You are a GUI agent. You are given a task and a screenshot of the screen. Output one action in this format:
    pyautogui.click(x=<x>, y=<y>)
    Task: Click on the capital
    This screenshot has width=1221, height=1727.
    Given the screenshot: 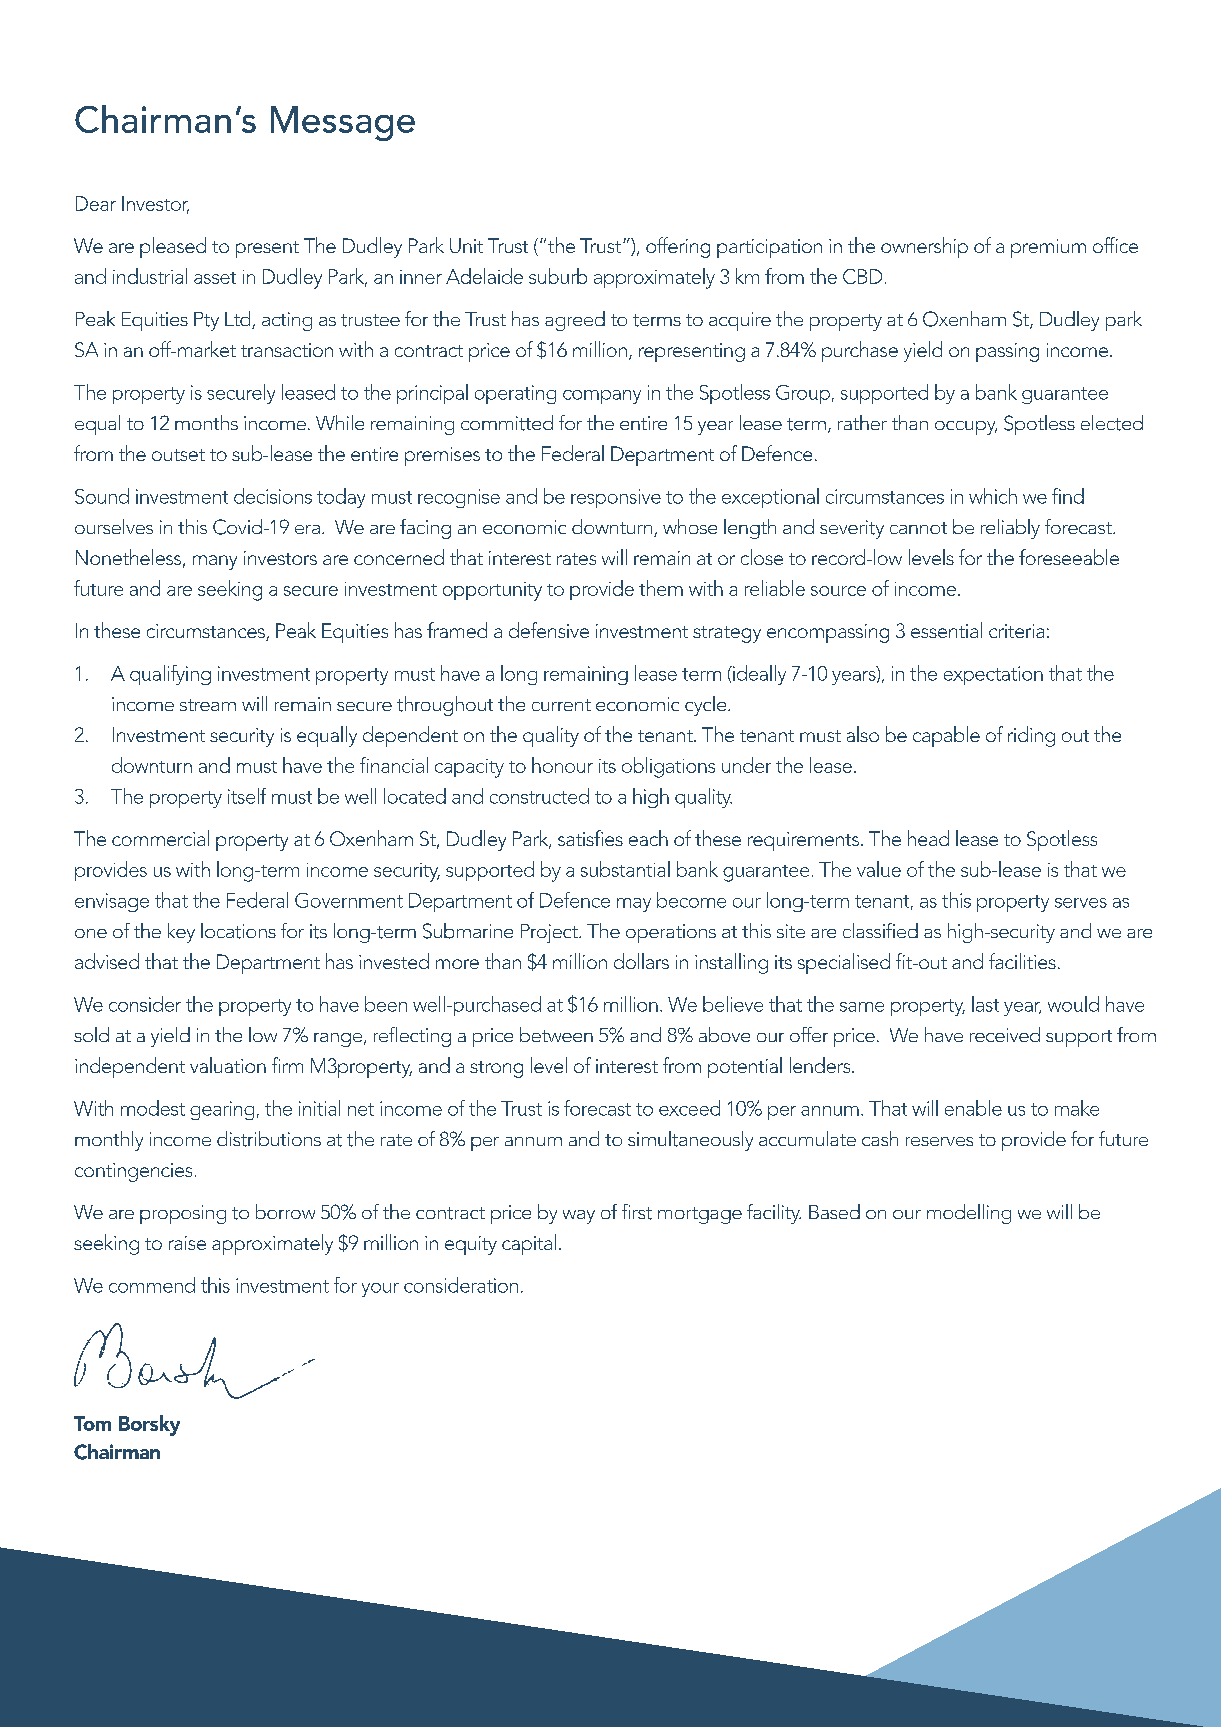 What is the action you would take?
    pyautogui.click(x=529, y=1244)
